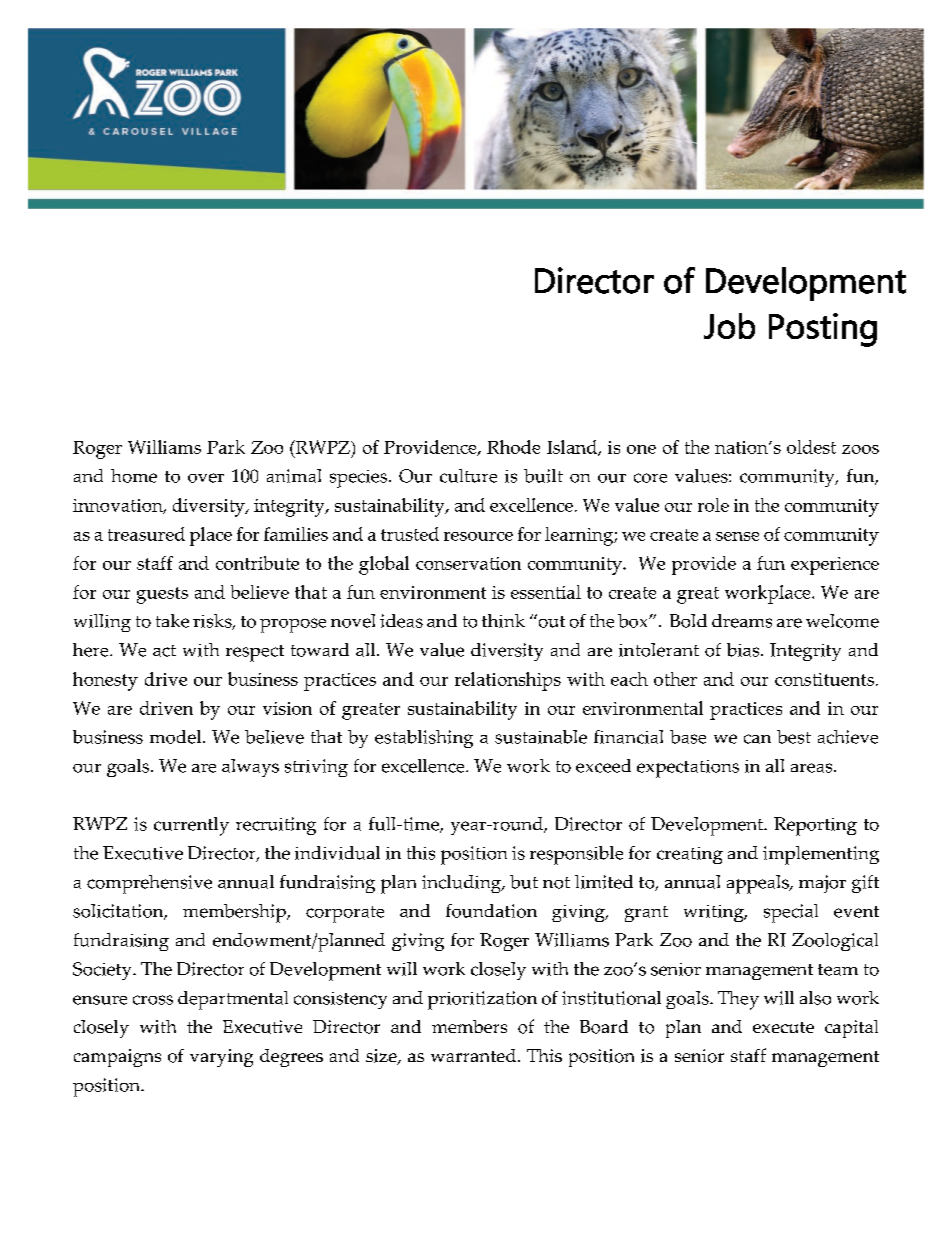 This screenshot has height=1233, width=952. What do you see at coordinates (149, 884) in the screenshot?
I see `comprehensive` at bounding box center [149, 884].
